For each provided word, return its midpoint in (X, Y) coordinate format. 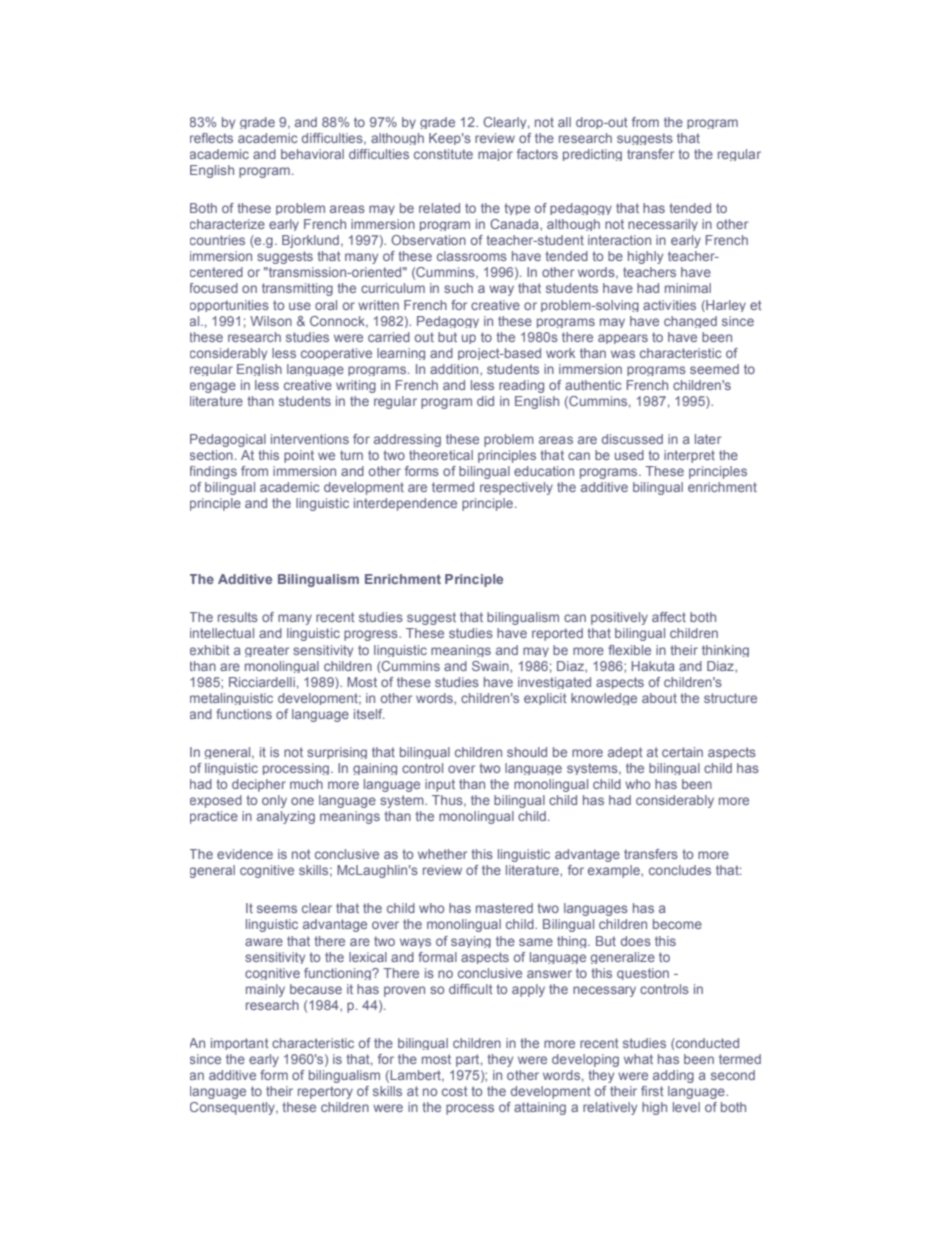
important (240, 1044)
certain (682, 752)
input (440, 785)
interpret (689, 456)
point (299, 456)
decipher (259, 785)
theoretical (441, 455)
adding (673, 1076)
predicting (592, 155)
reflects (211, 138)
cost (455, 1091)
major (495, 155)
